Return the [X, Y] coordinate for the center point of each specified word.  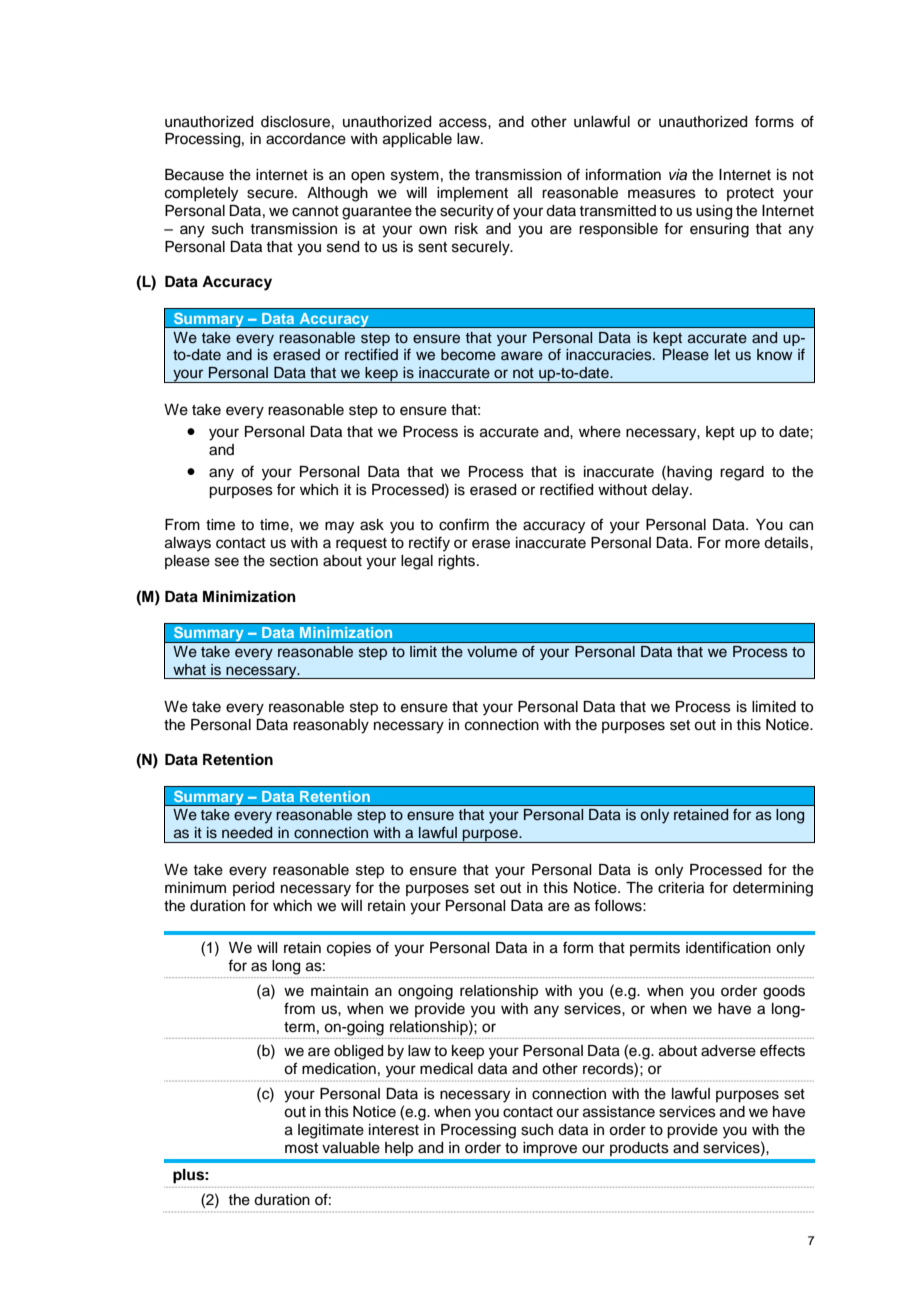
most [301, 1148]
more [742, 544]
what [189, 669]
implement [472, 194]
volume [492, 652]
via [678, 174]
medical [446, 1069]
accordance [306, 139]
